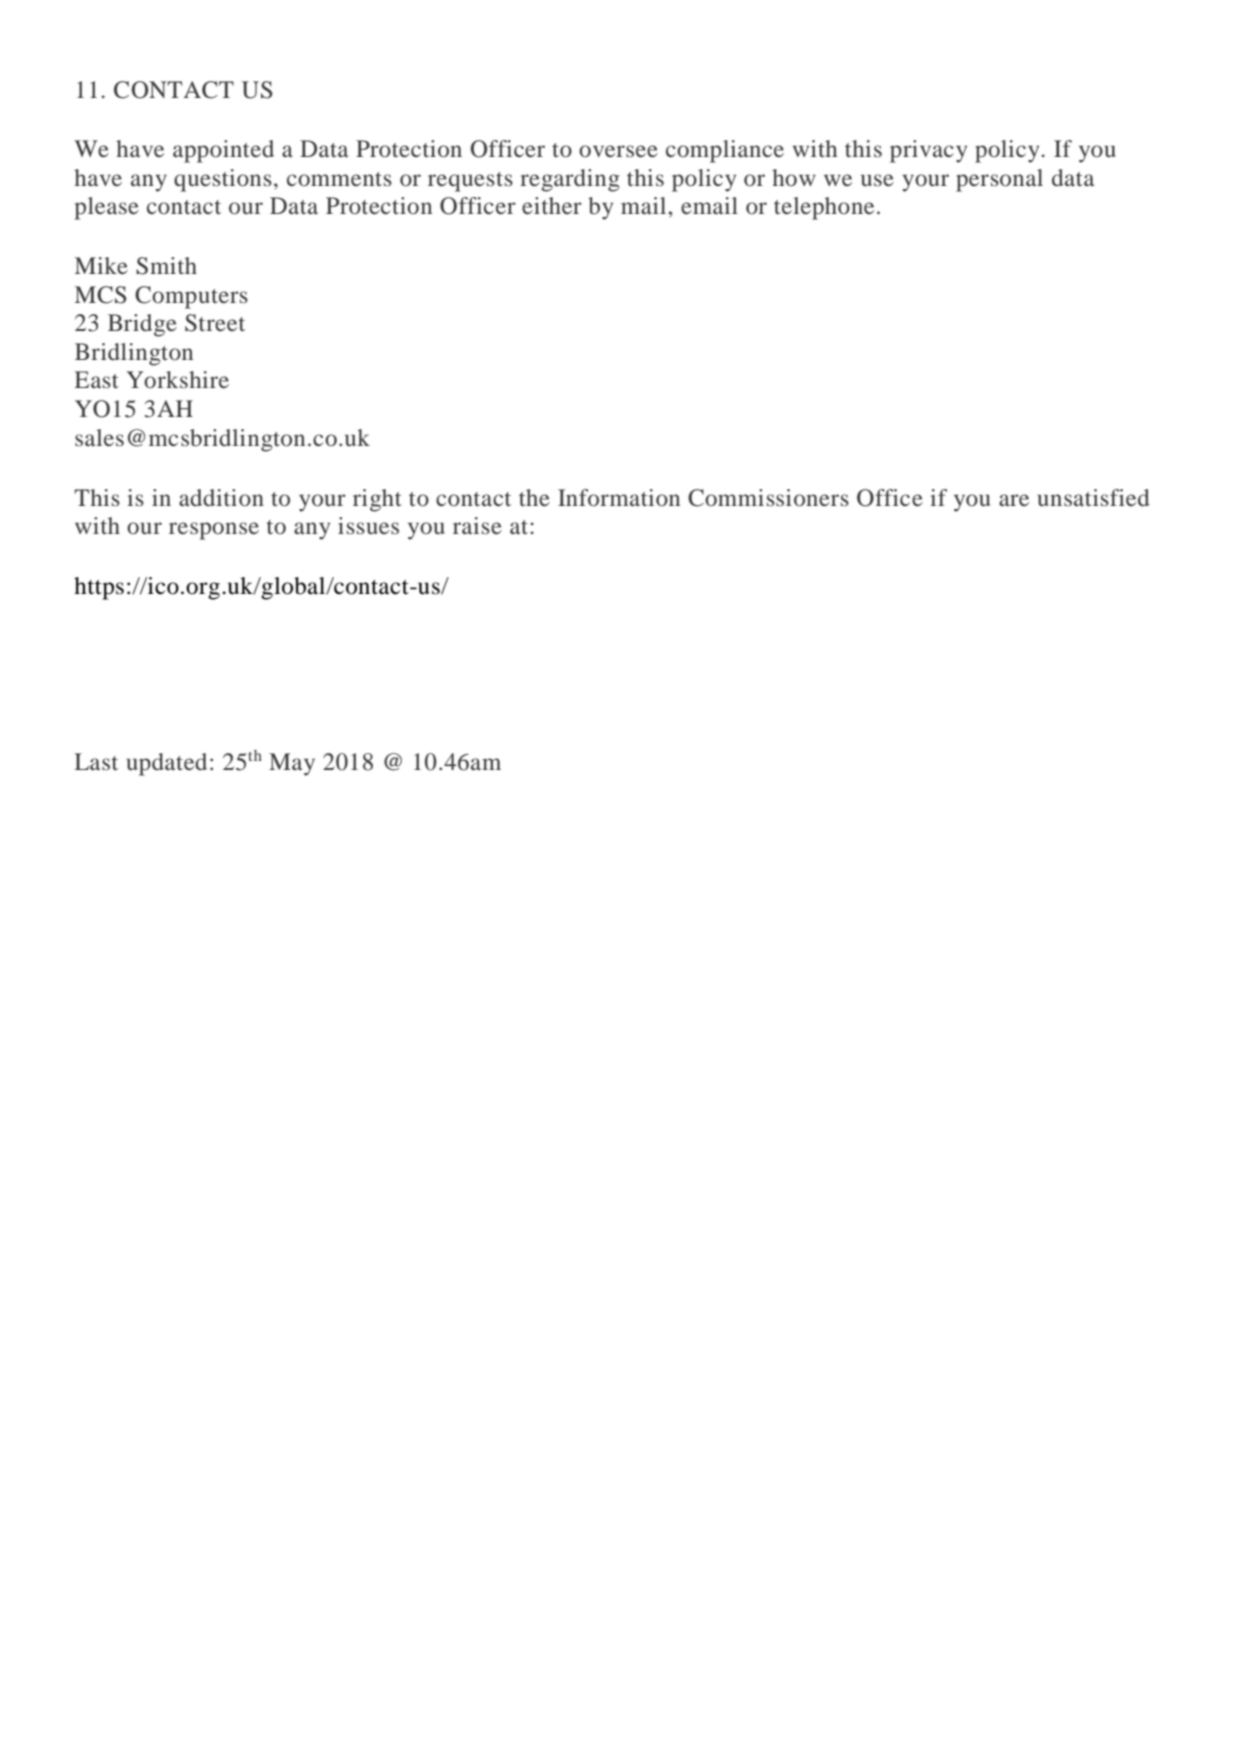 This screenshot has height=1745, width=1234. I want to click on are, so click(1014, 500).
